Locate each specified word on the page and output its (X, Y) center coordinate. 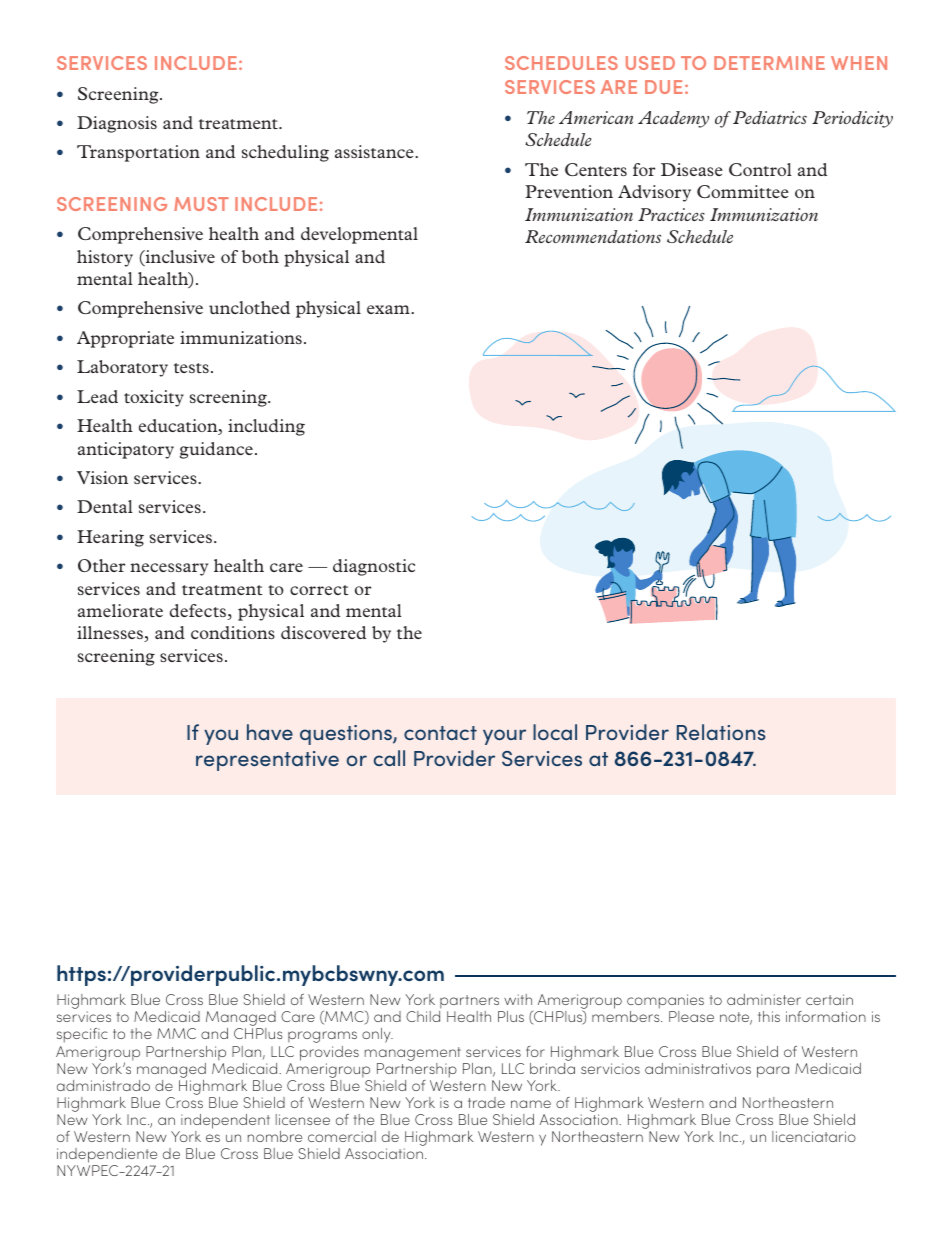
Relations (721, 732)
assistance (375, 151)
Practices (671, 214)
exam (389, 309)
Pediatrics (770, 117)
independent (224, 1123)
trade (486, 1102)
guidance (216, 450)
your (504, 737)
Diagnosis (117, 124)
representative (267, 761)
